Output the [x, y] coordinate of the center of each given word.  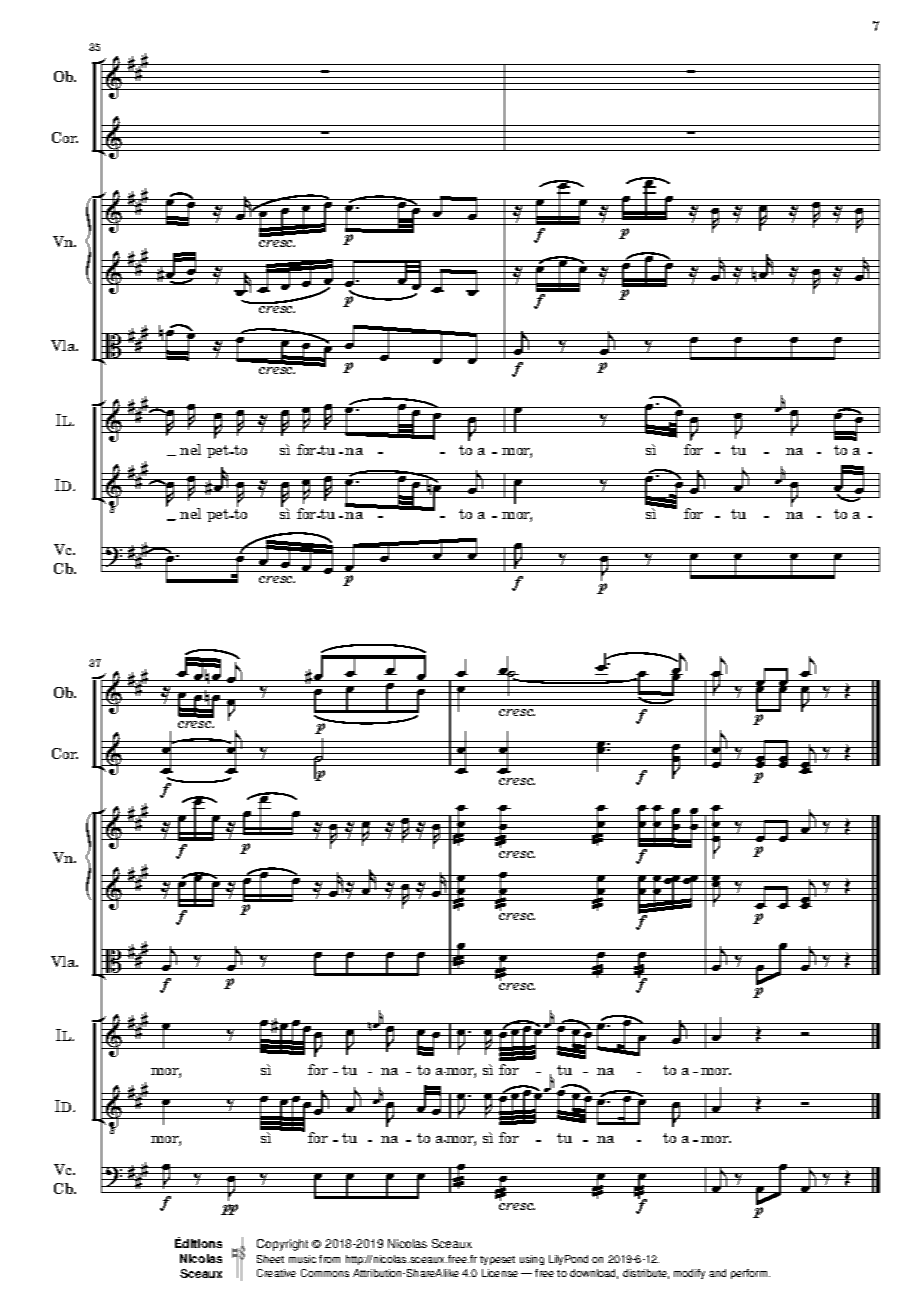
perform [750, 1274]
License [500, 1273]
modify [689, 1274]
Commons [325, 1273]
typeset [497, 1260]
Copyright [282, 1245]
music [302, 1259]
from [329, 1259]
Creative [276, 1273]
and [717, 1273]
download [594, 1274]
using [532, 1260]
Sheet [270, 1259]
